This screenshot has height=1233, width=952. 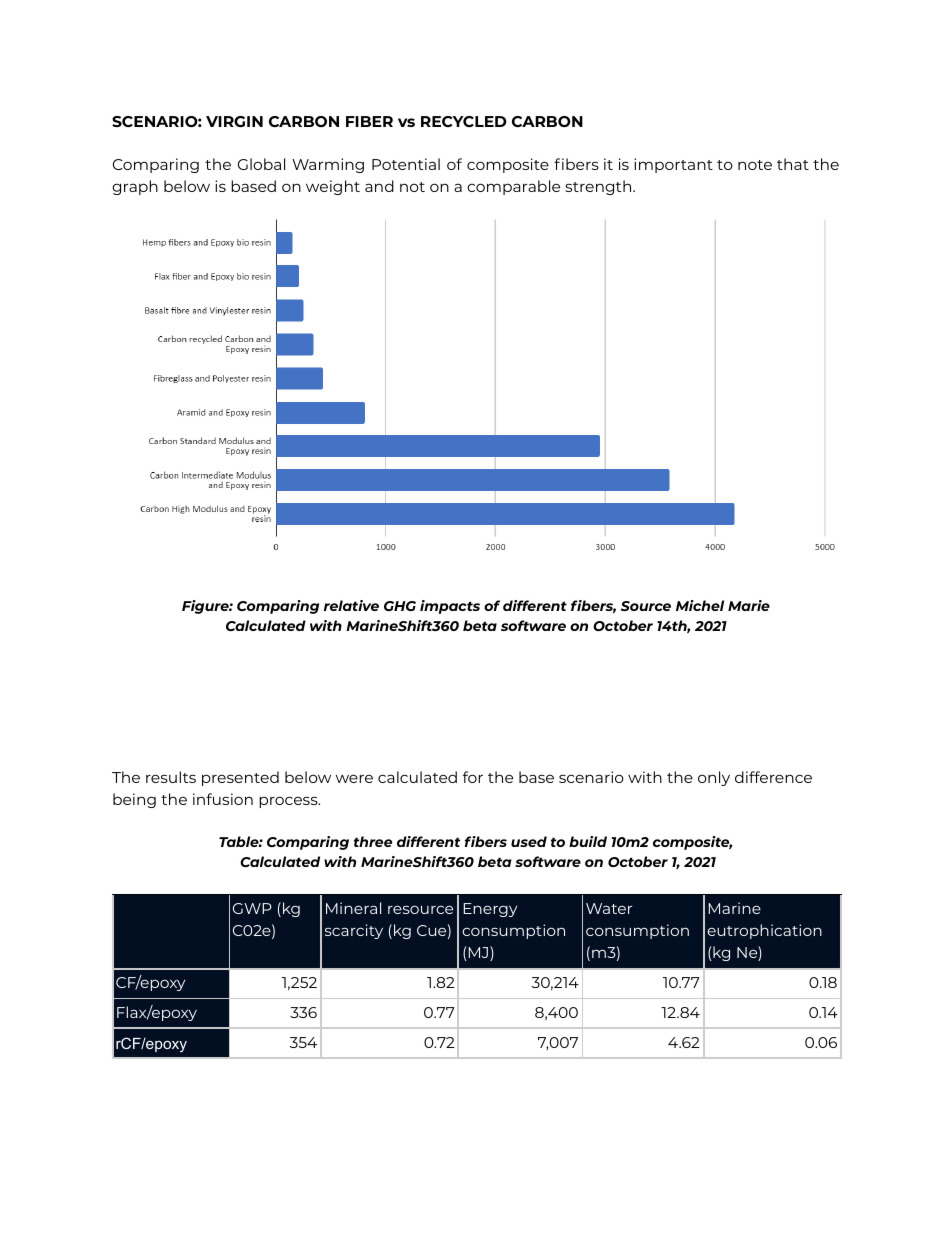 I want to click on GWP, so click(x=252, y=908).
